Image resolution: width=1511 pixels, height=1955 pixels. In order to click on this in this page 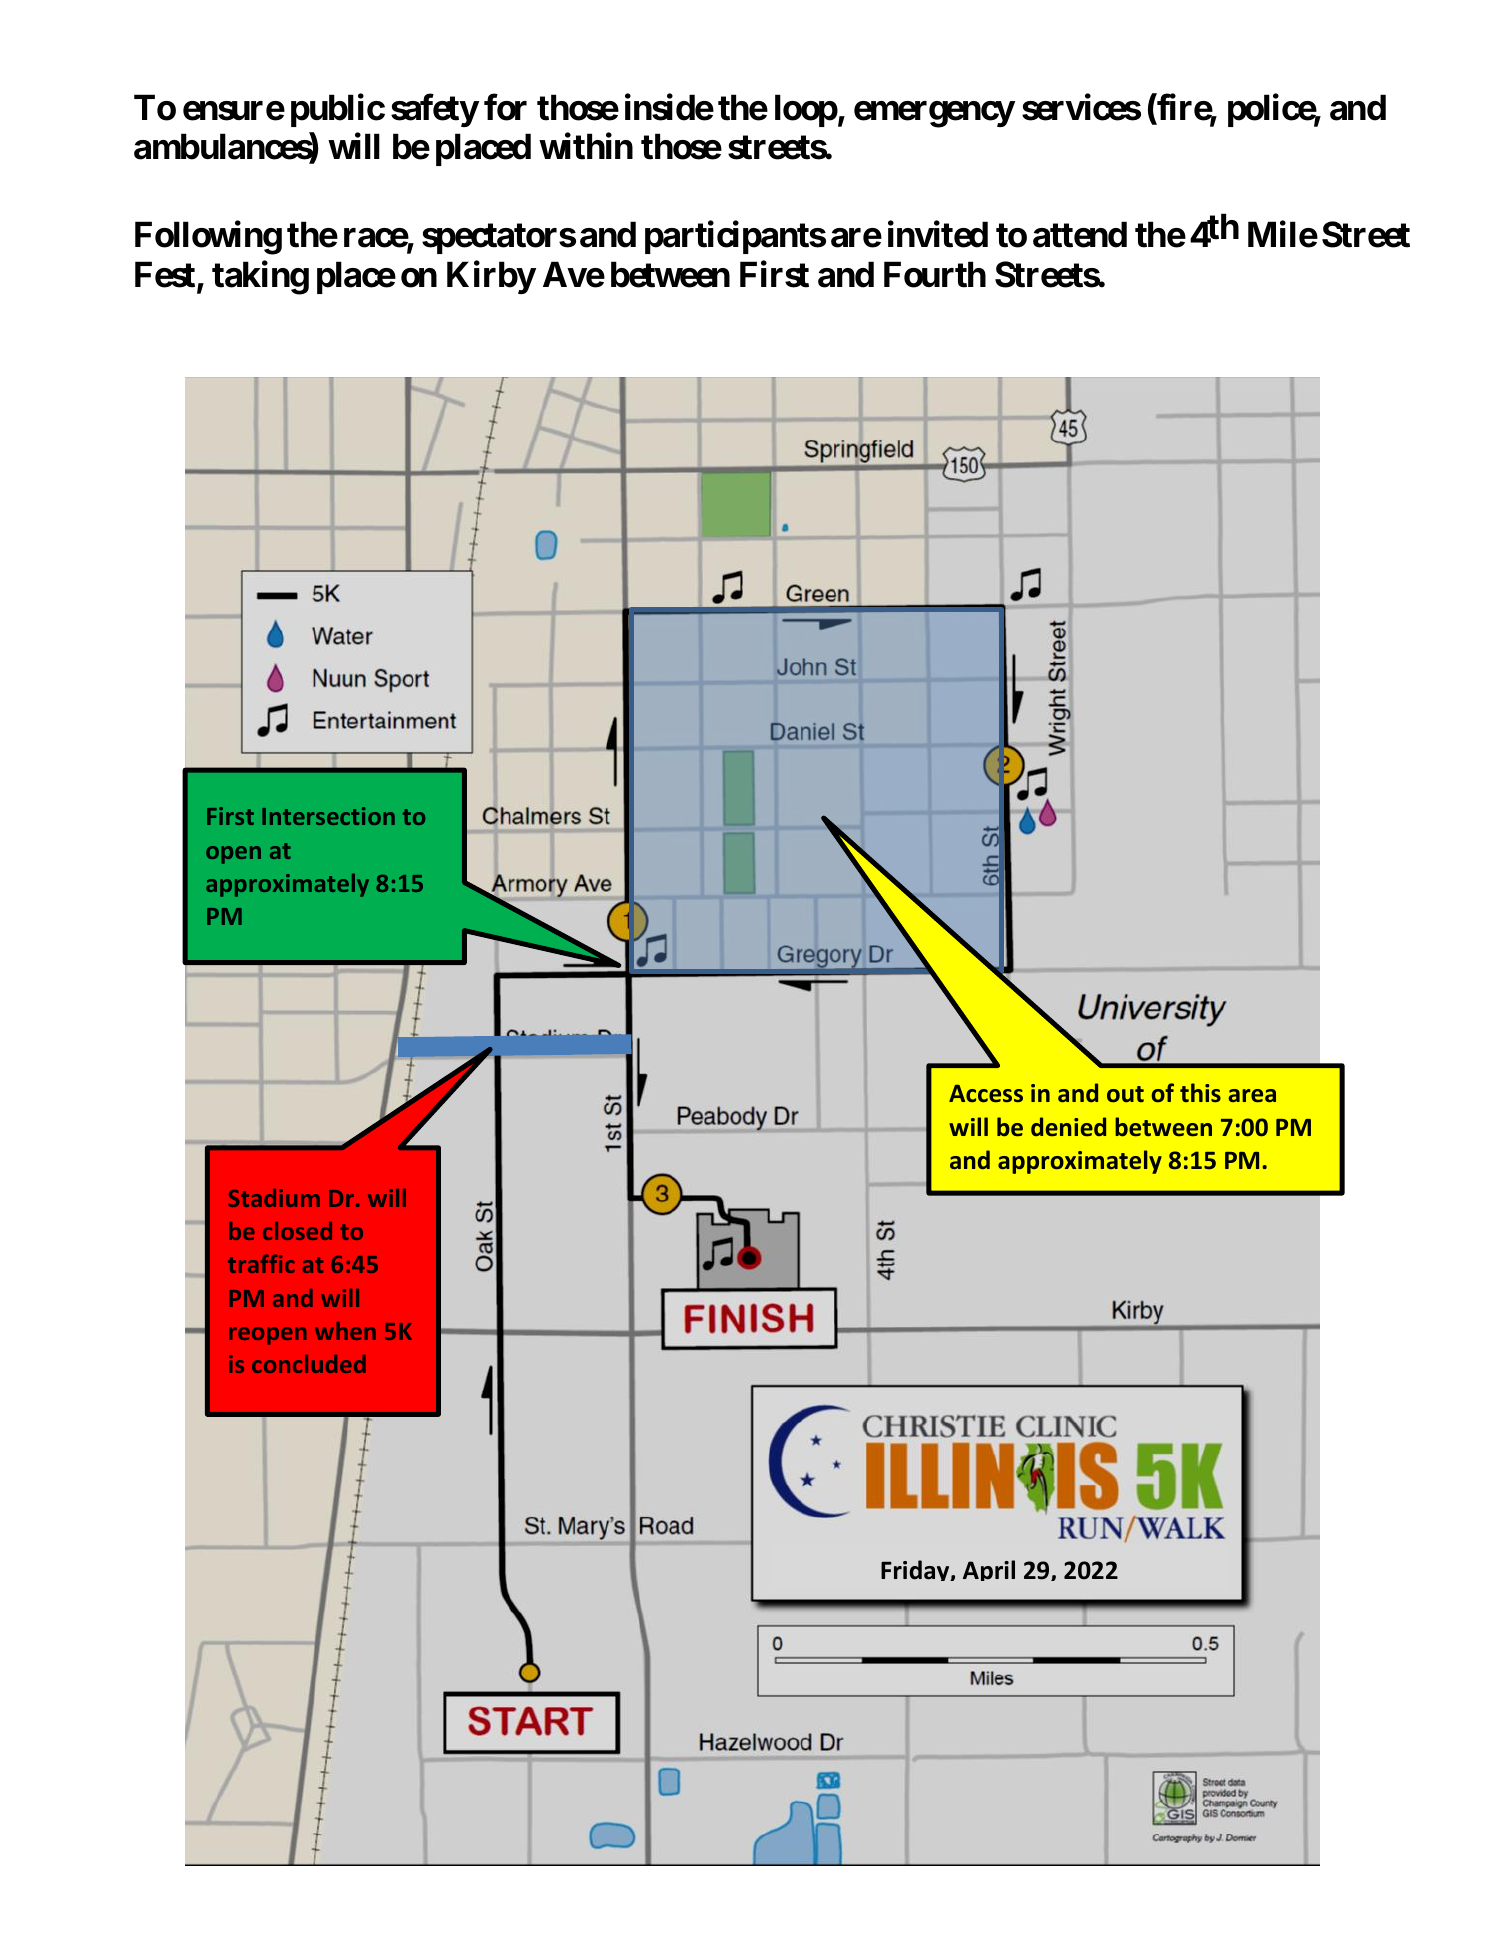, I will do `click(1200, 1092)`.
